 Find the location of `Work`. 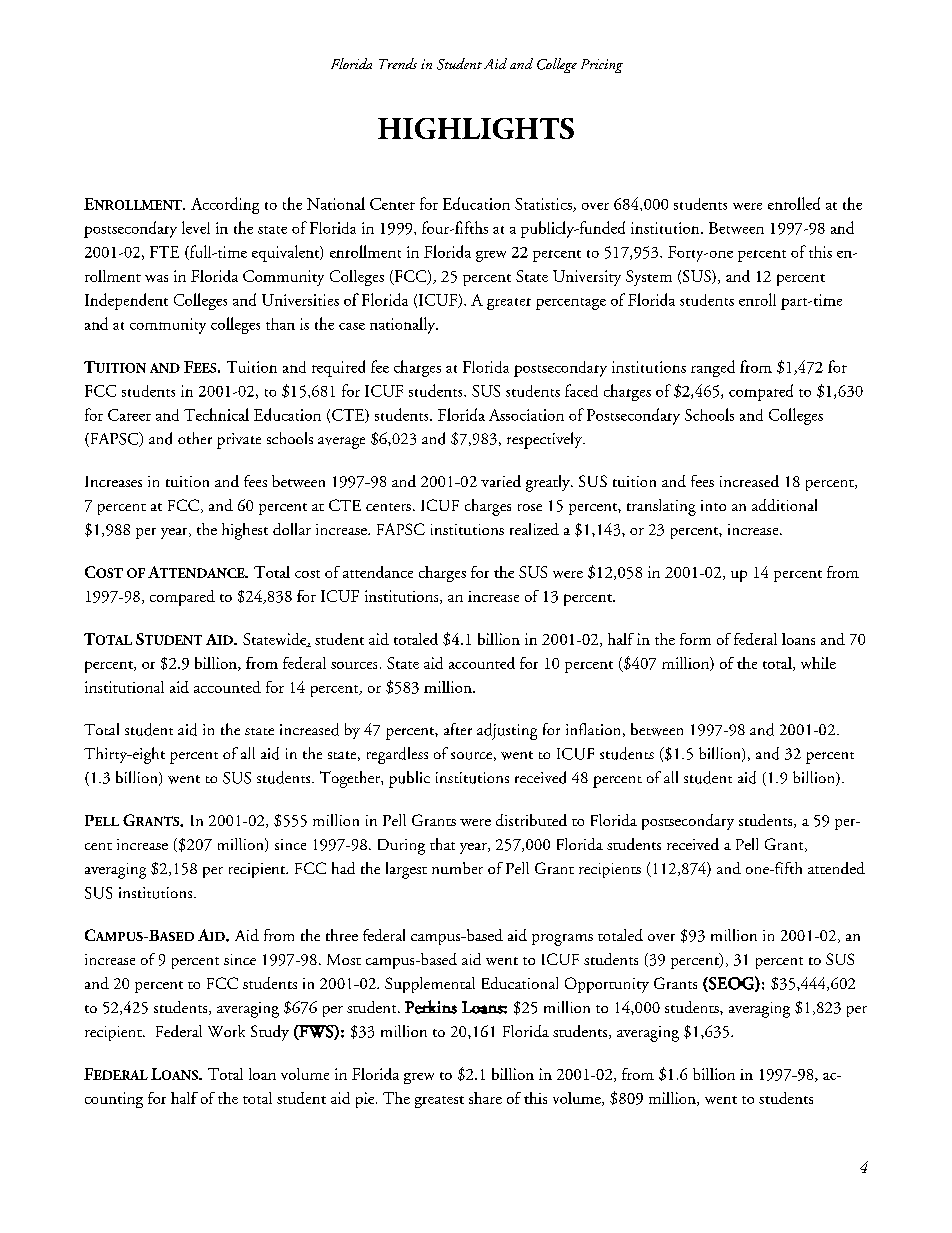

Work is located at coordinates (226, 1031).
